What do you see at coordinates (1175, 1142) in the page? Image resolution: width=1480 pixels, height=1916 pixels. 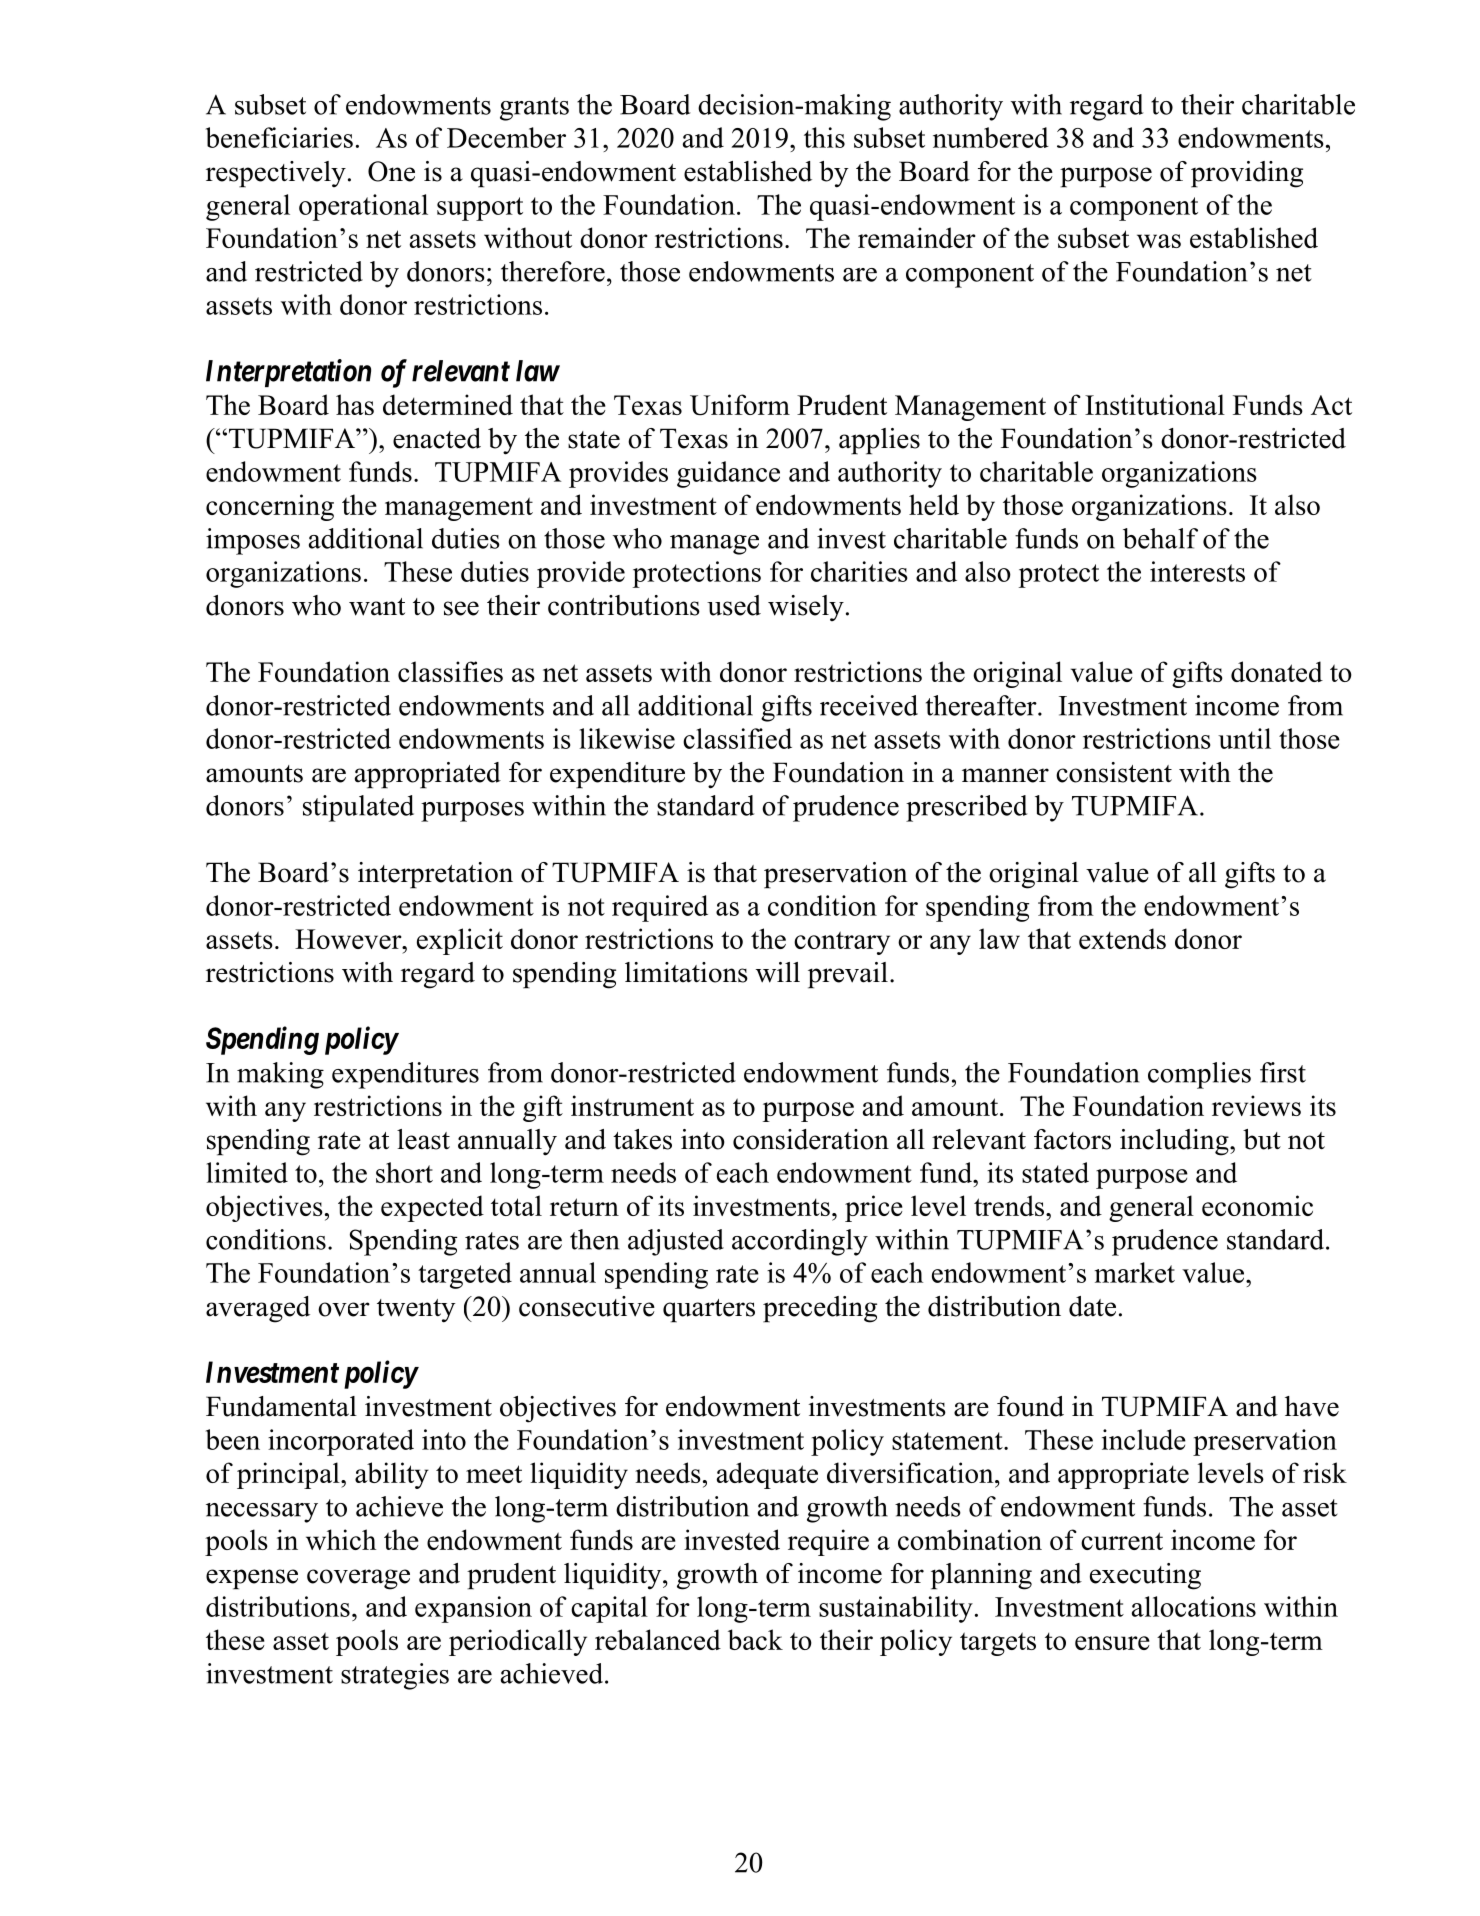 I see `including` at bounding box center [1175, 1142].
